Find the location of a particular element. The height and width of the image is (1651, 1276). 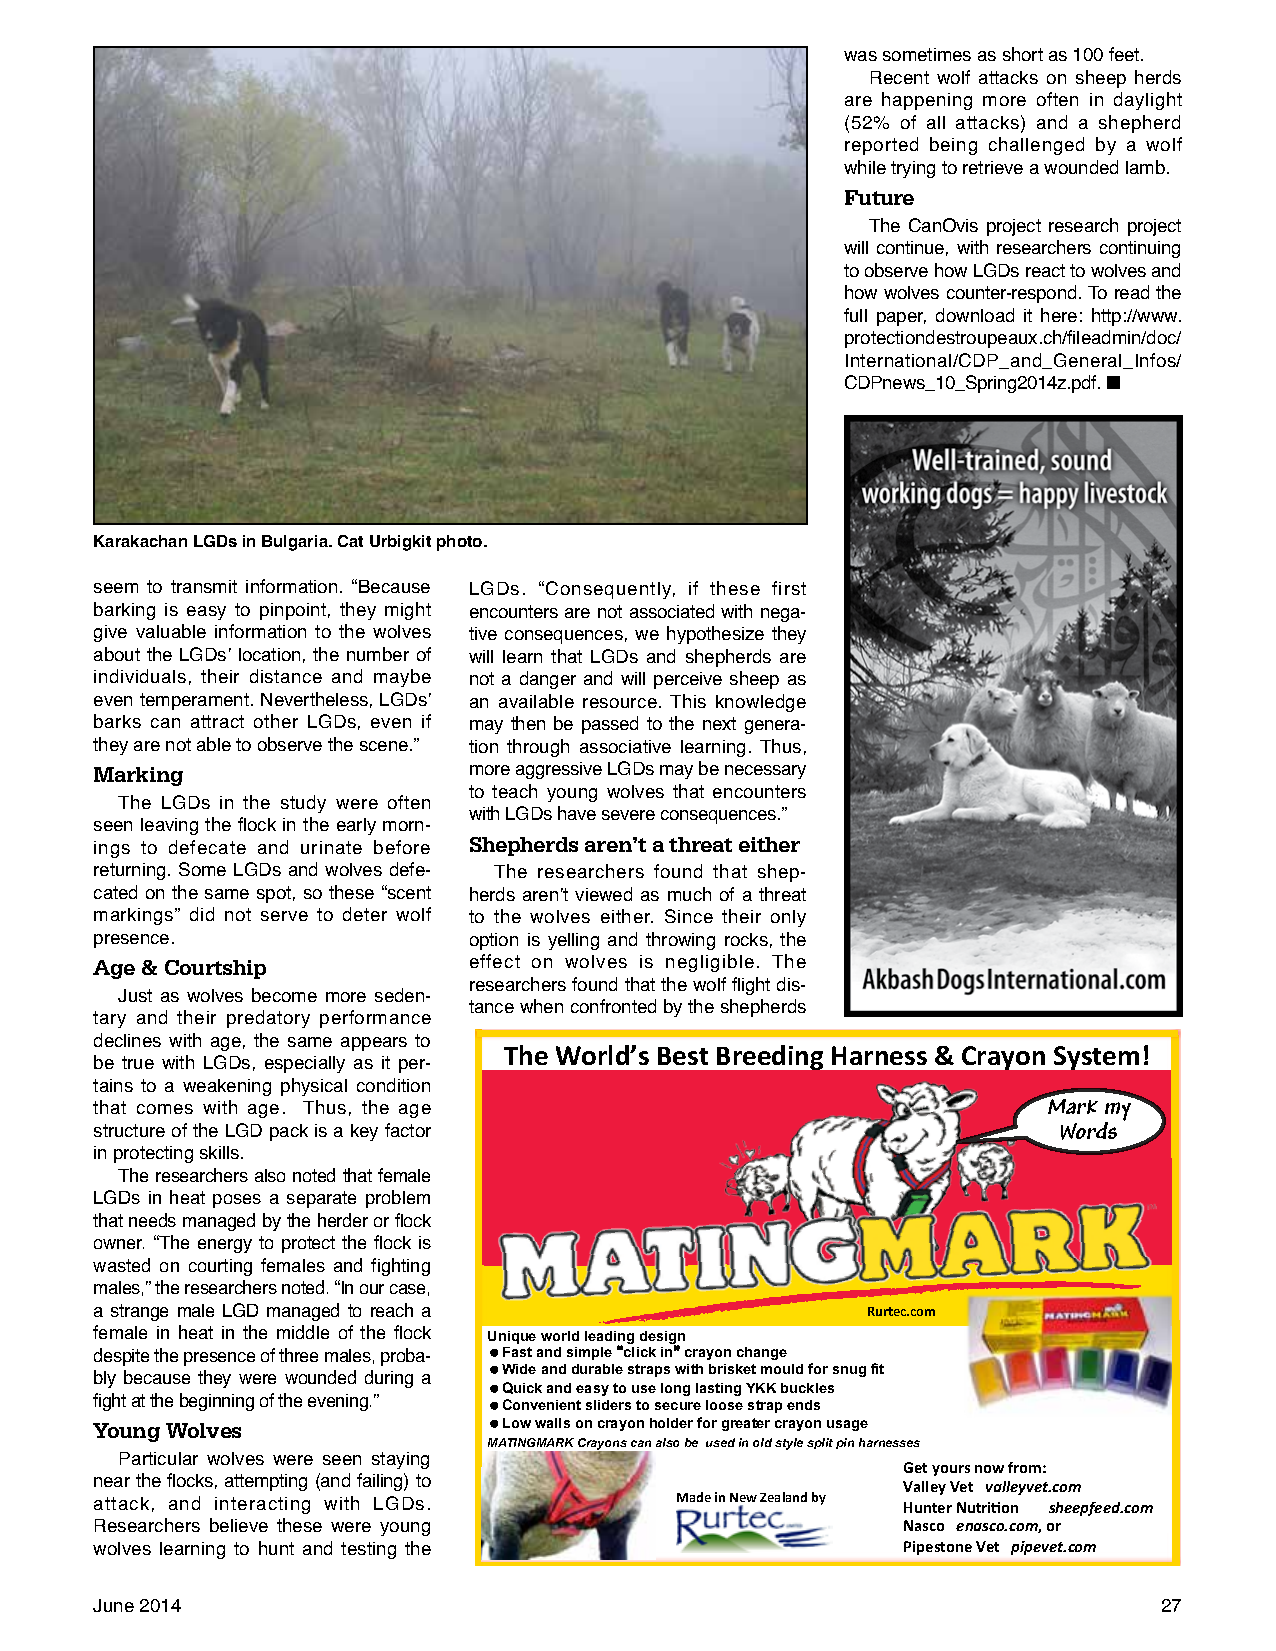

Bulgaria is located at coordinates (296, 543).
